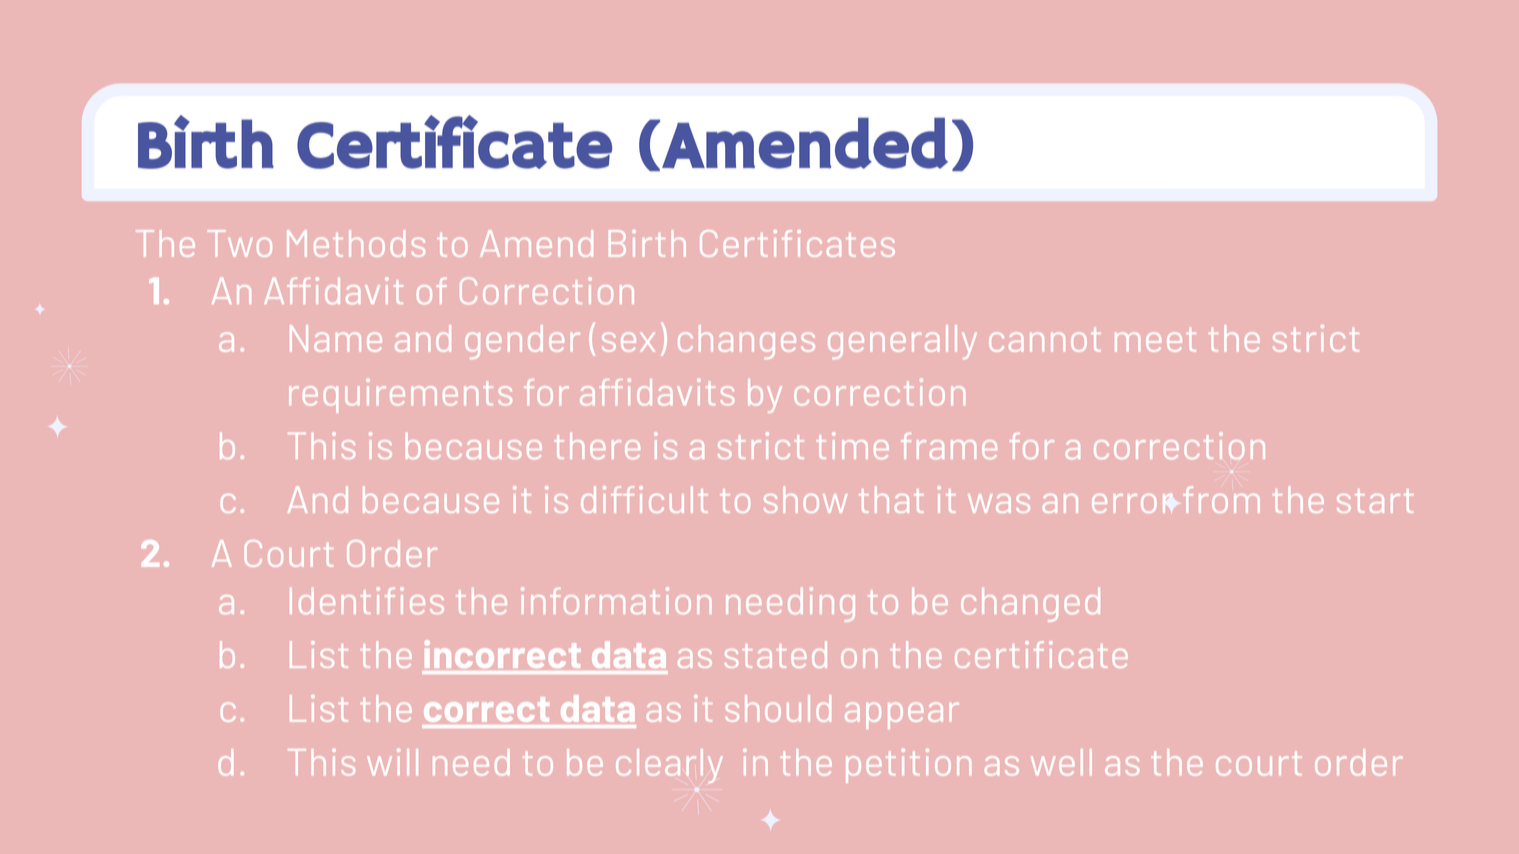  Describe the element at coordinates (805, 499) in the screenshot. I see `show` at that location.
